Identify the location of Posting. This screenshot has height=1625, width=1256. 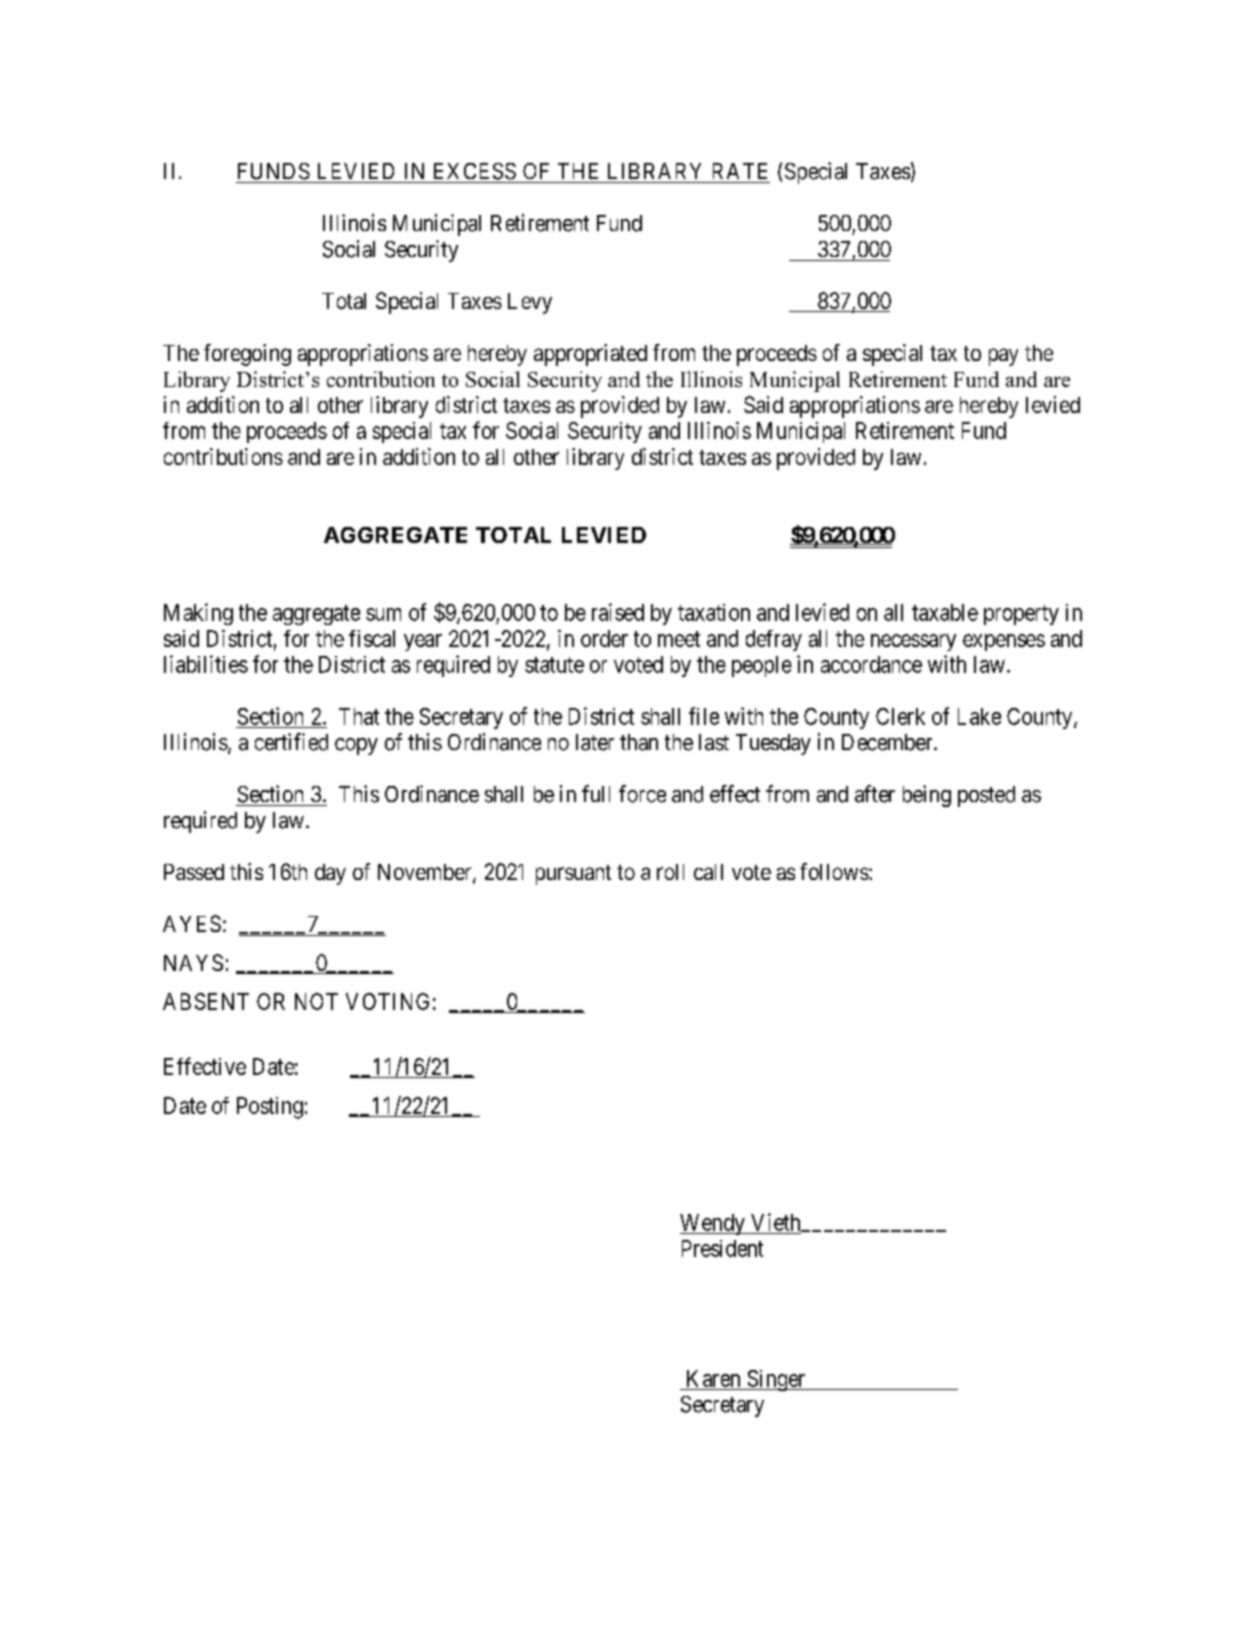
(270, 1108).
